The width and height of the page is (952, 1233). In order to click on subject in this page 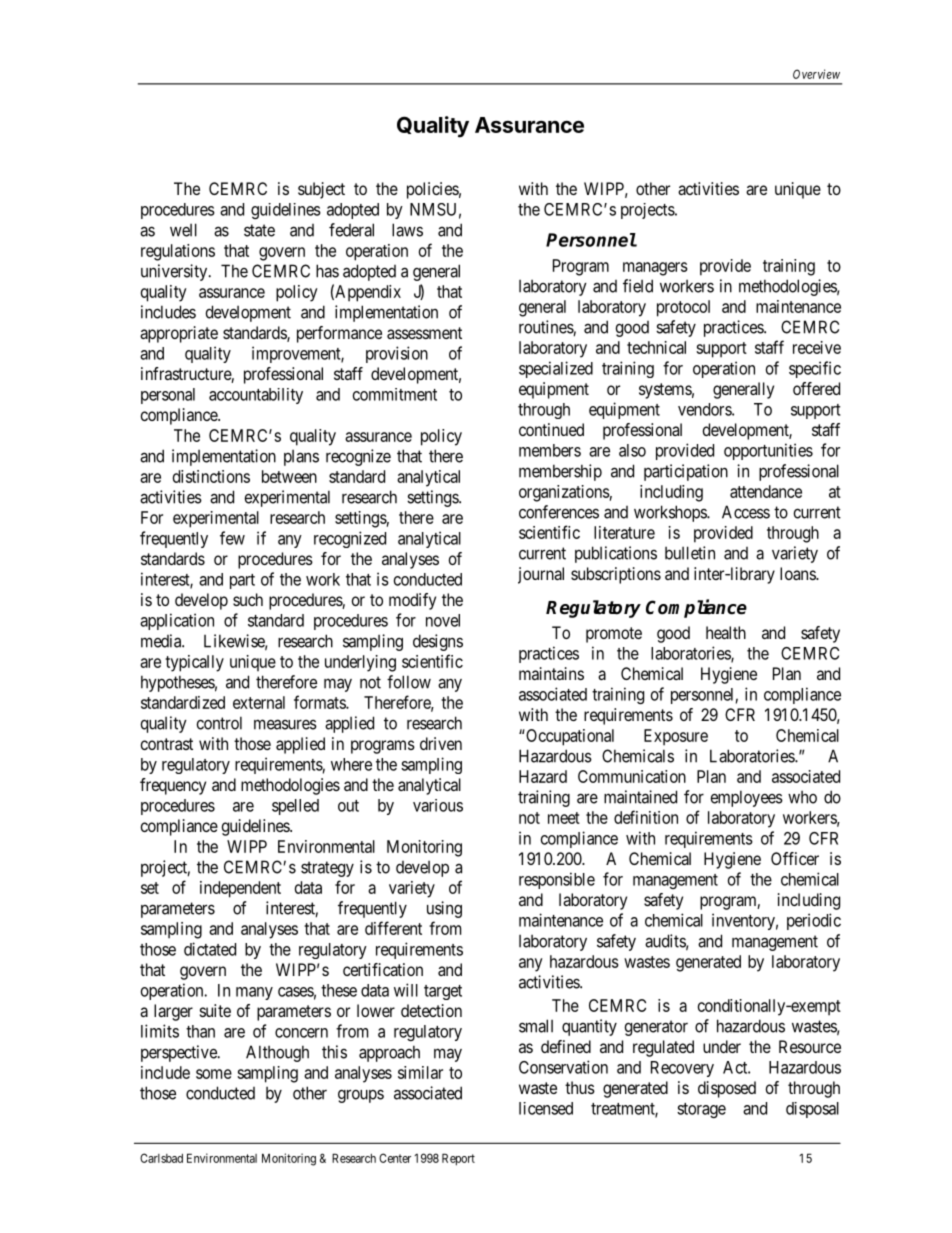, I will do `click(321, 190)`.
